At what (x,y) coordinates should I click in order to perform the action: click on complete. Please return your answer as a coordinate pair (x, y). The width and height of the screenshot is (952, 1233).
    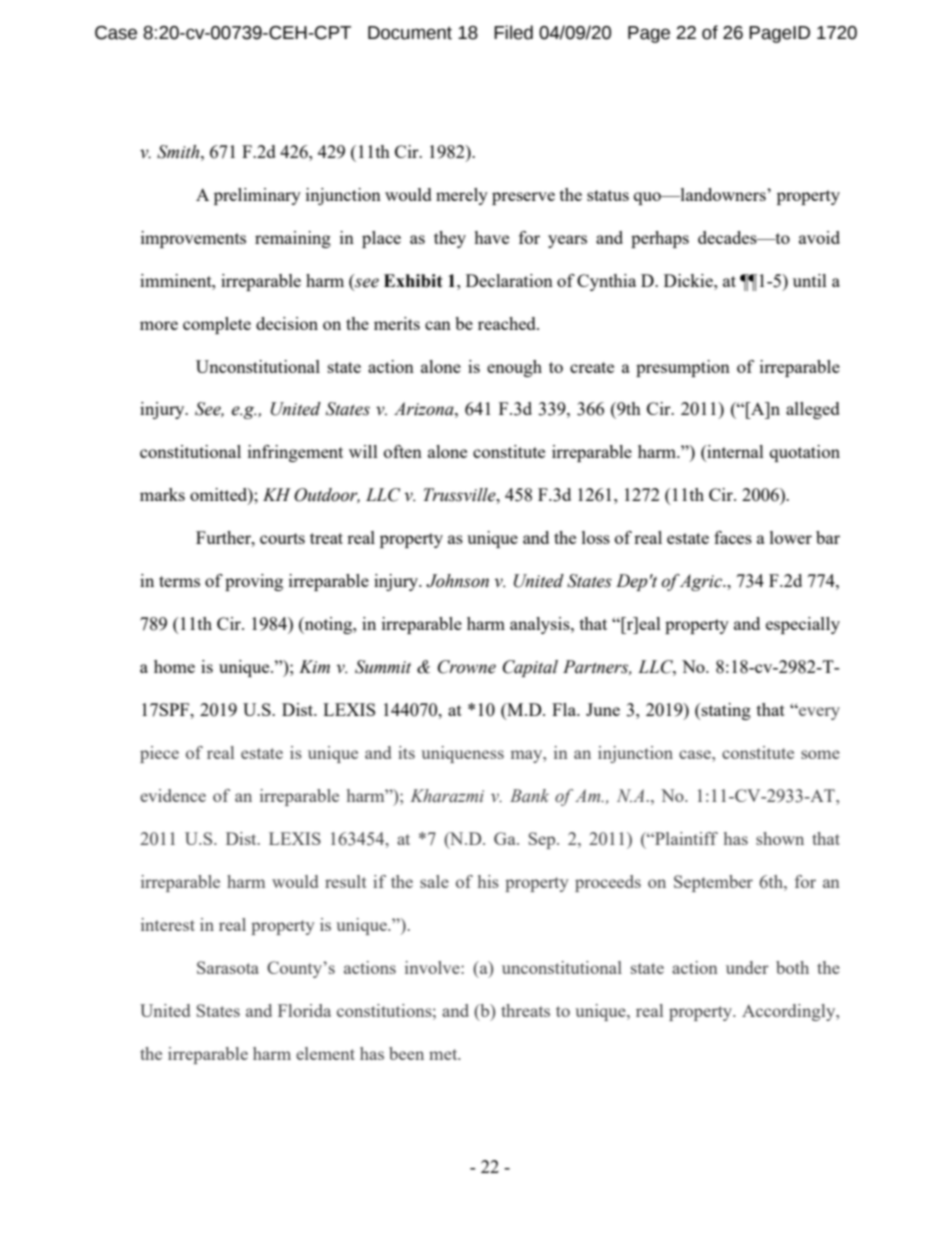
    Looking at the image, I should click on (217, 325).
